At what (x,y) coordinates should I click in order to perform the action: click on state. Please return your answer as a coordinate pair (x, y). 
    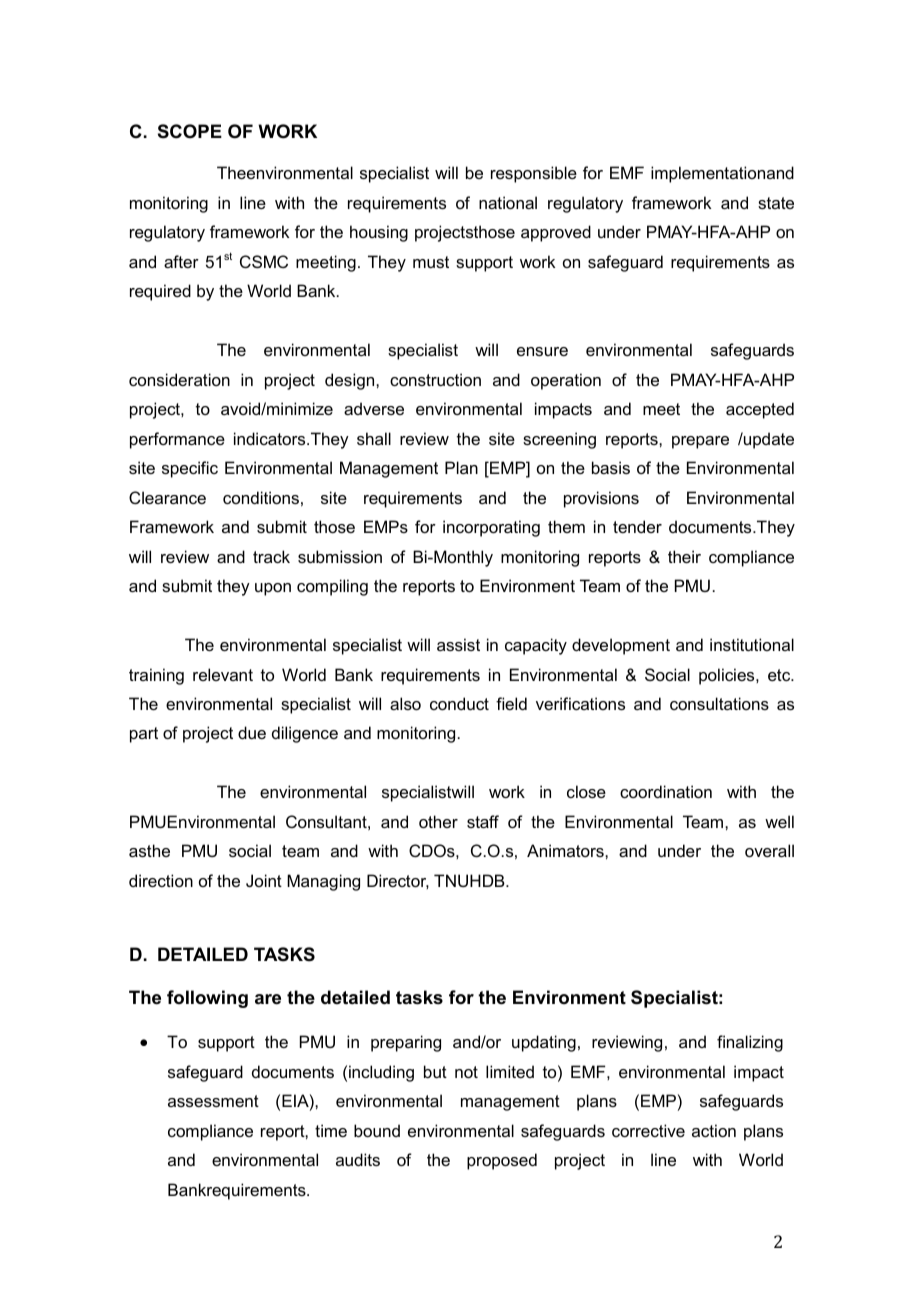
    Looking at the image, I should click on (776, 203).
